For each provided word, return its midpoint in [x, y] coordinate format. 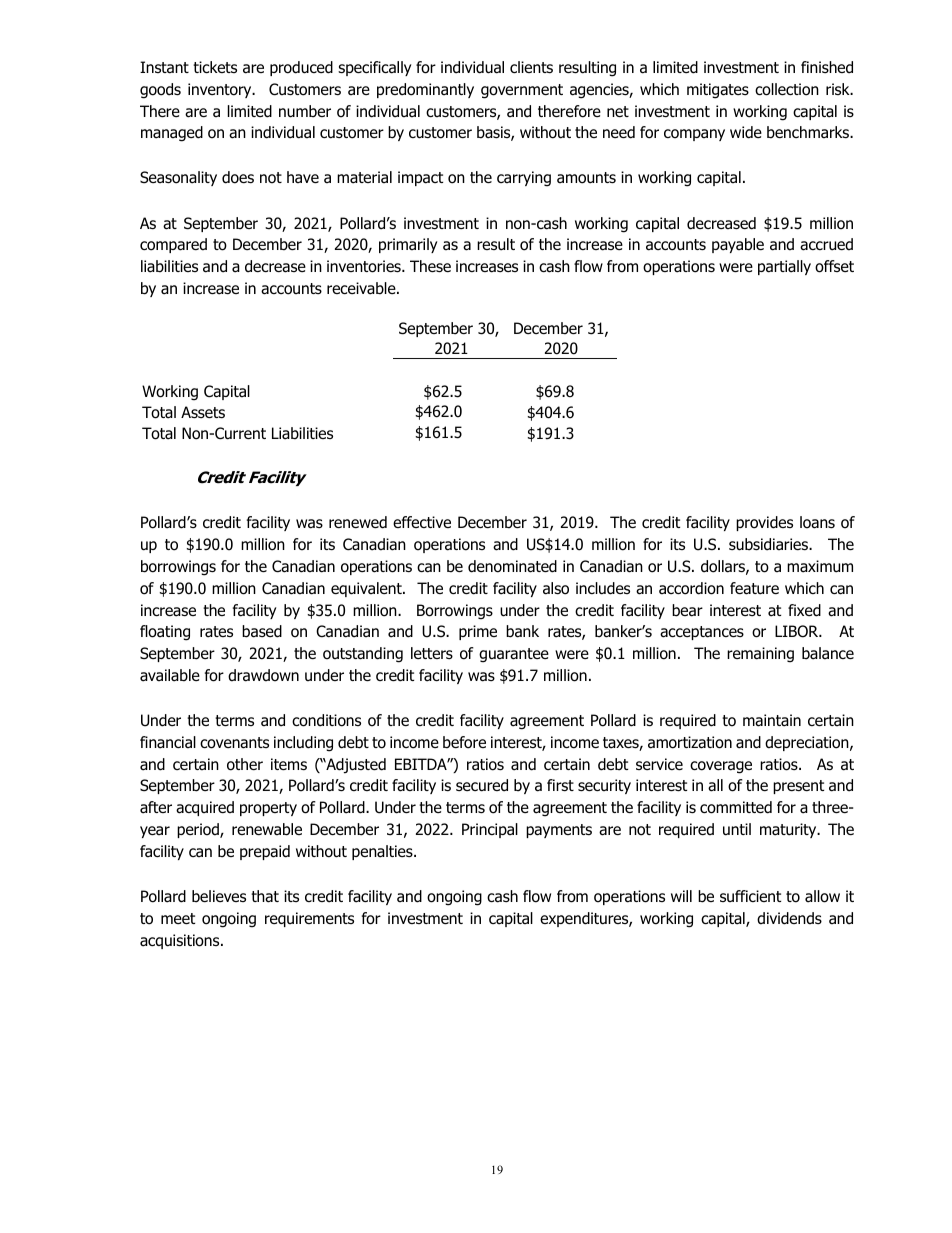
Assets [203, 412]
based [262, 631]
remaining [760, 655]
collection [787, 89]
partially [784, 267]
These [430, 266]
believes [219, 896]
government [522, 91]
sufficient [750, 896]
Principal [490, 830]
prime [478, 632]
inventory [221, 90]
